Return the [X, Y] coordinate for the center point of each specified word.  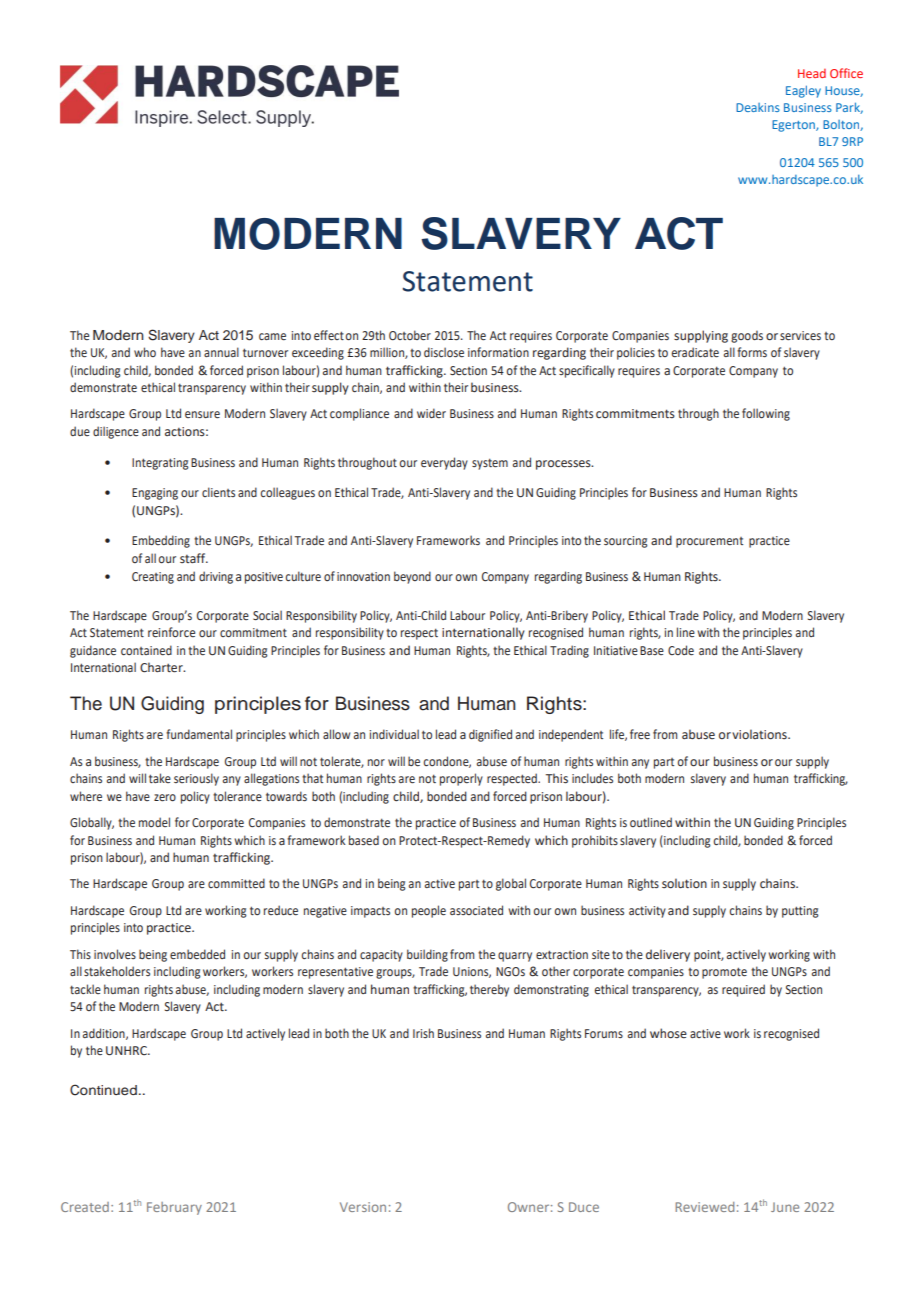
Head [812, 73]
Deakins [758, 107]
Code [681, 650]
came [272, 336]
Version [363, 1207]
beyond [412, 577]
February [174, 1208]
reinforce [171, 632]
